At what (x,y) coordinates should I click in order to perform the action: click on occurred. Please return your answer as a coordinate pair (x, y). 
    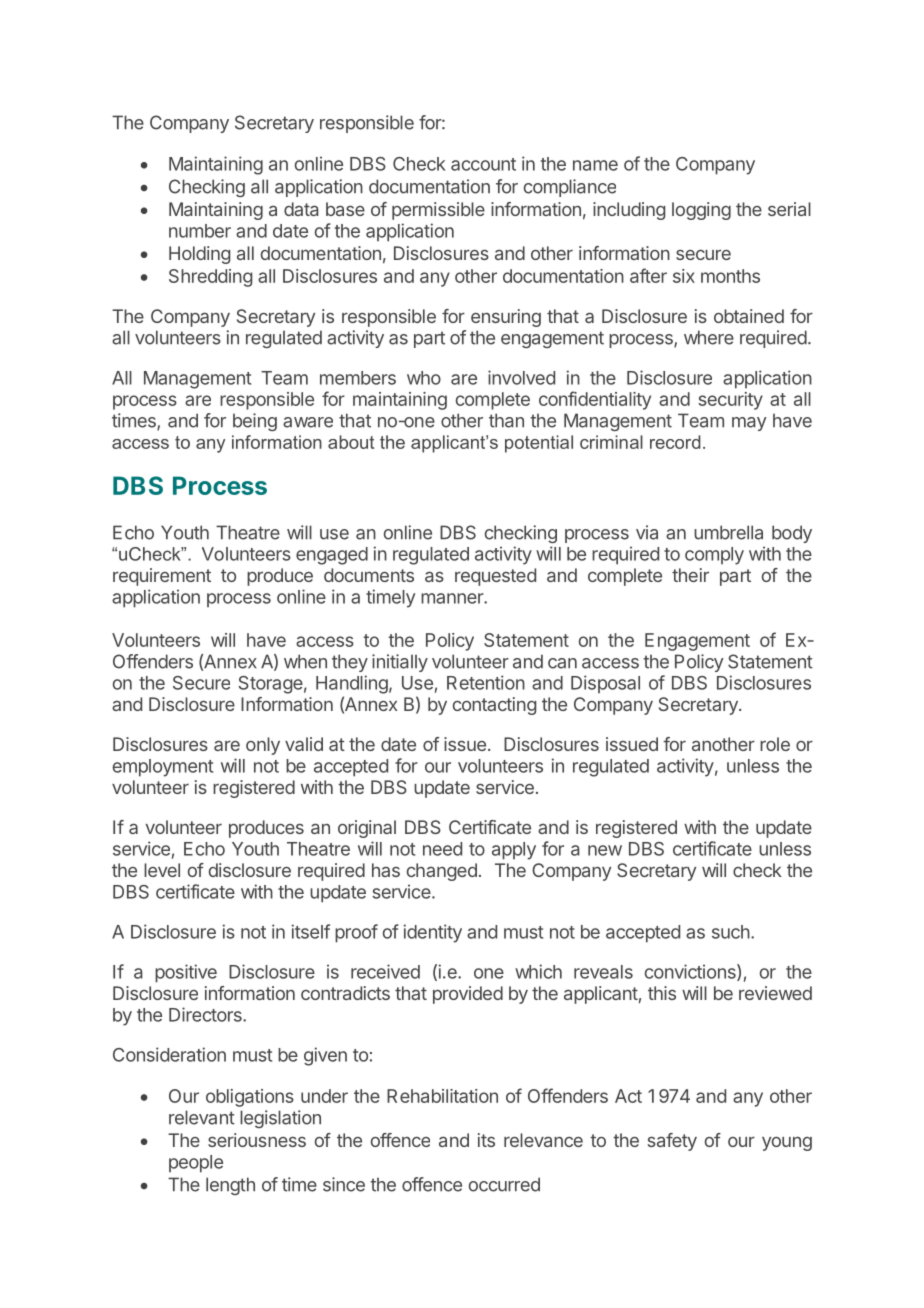
    Looking at the image, I should click on (504, 1184).
